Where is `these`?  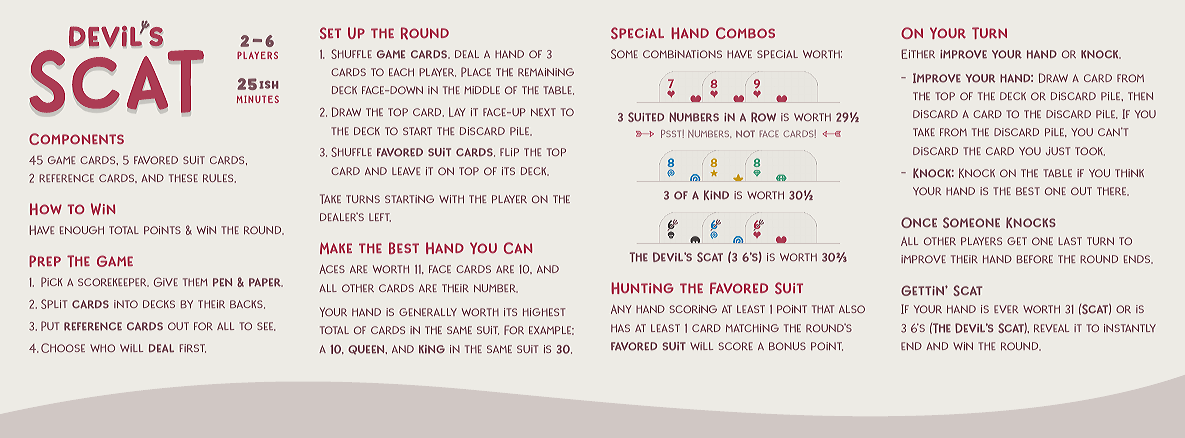
these is located at coordinates (183, 178).
